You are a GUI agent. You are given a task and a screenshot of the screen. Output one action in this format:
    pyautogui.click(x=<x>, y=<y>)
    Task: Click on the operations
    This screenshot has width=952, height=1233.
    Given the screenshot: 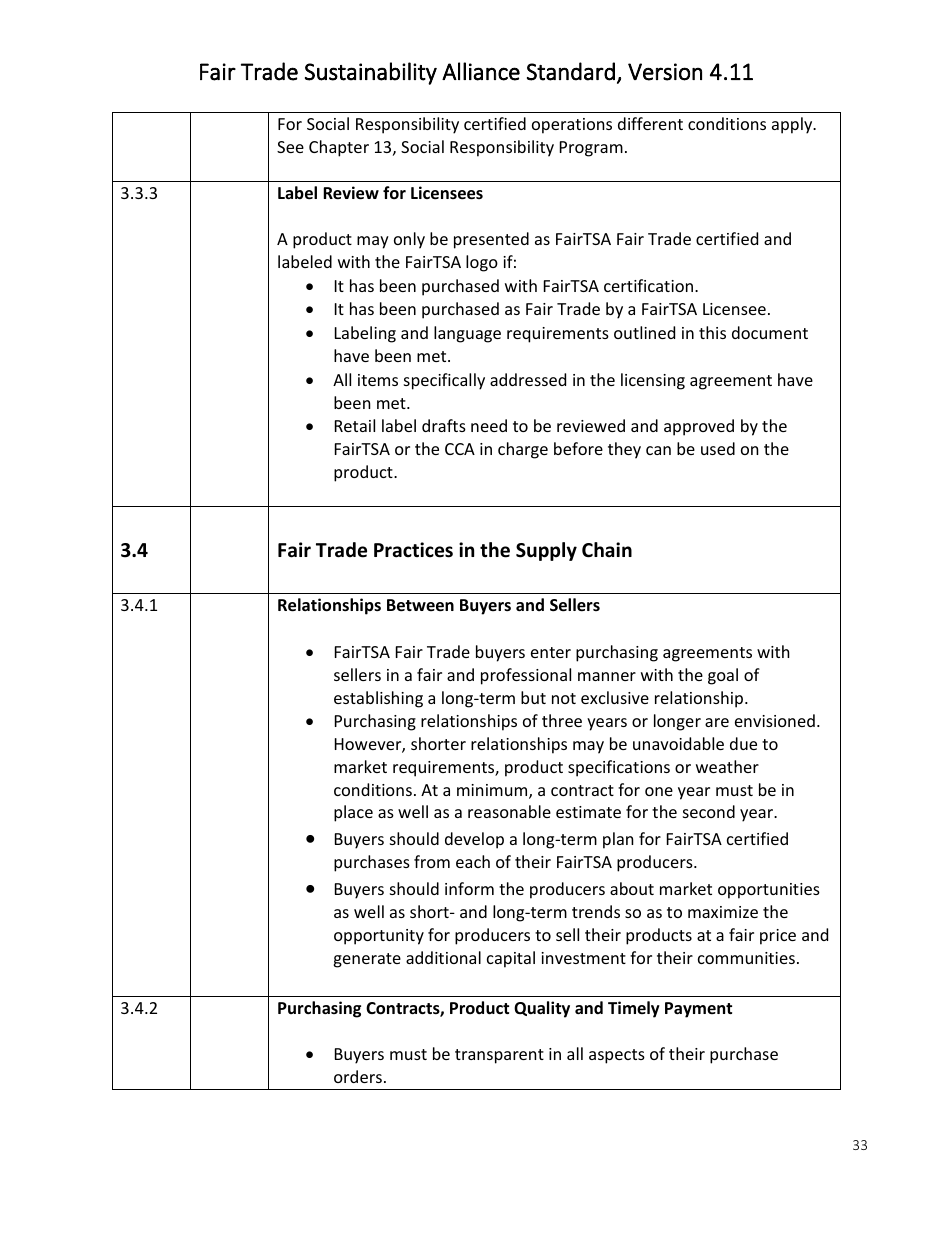 What is the action you would take?
    pyautogui.click(x=572, y=126)
